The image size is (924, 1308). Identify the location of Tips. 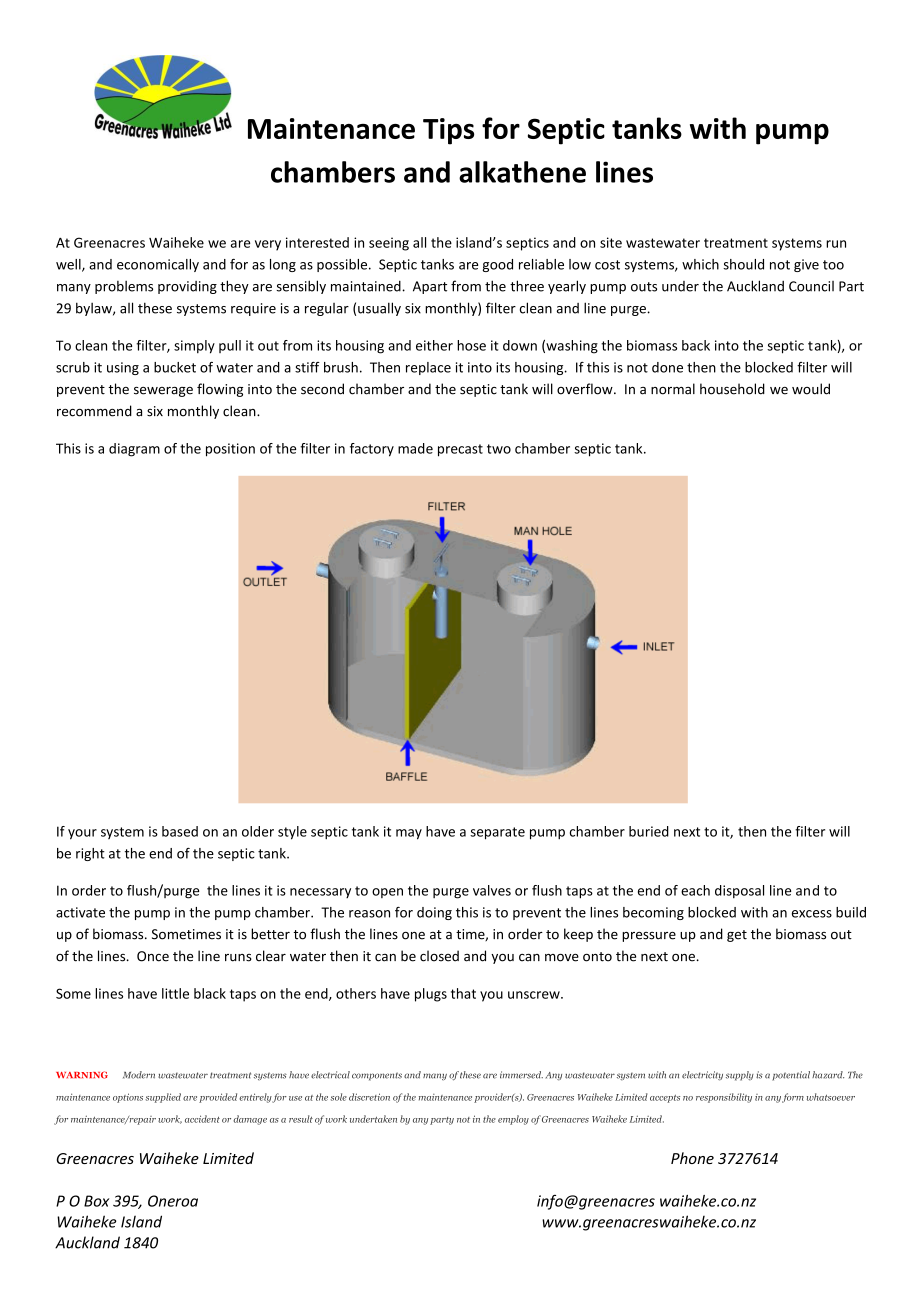
(448, 131).
